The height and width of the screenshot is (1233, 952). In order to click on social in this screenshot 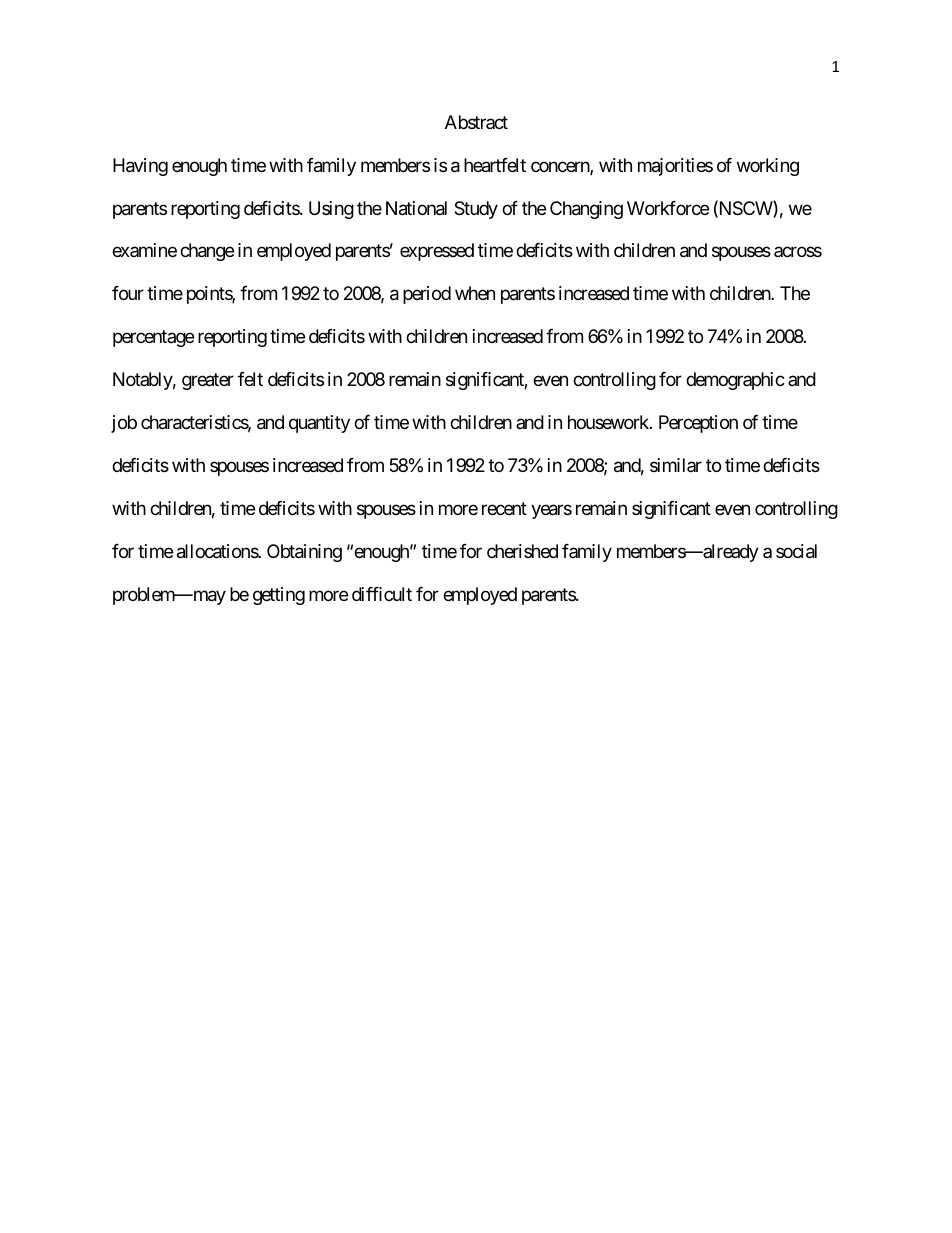, I will do `click(796, 551)`.
